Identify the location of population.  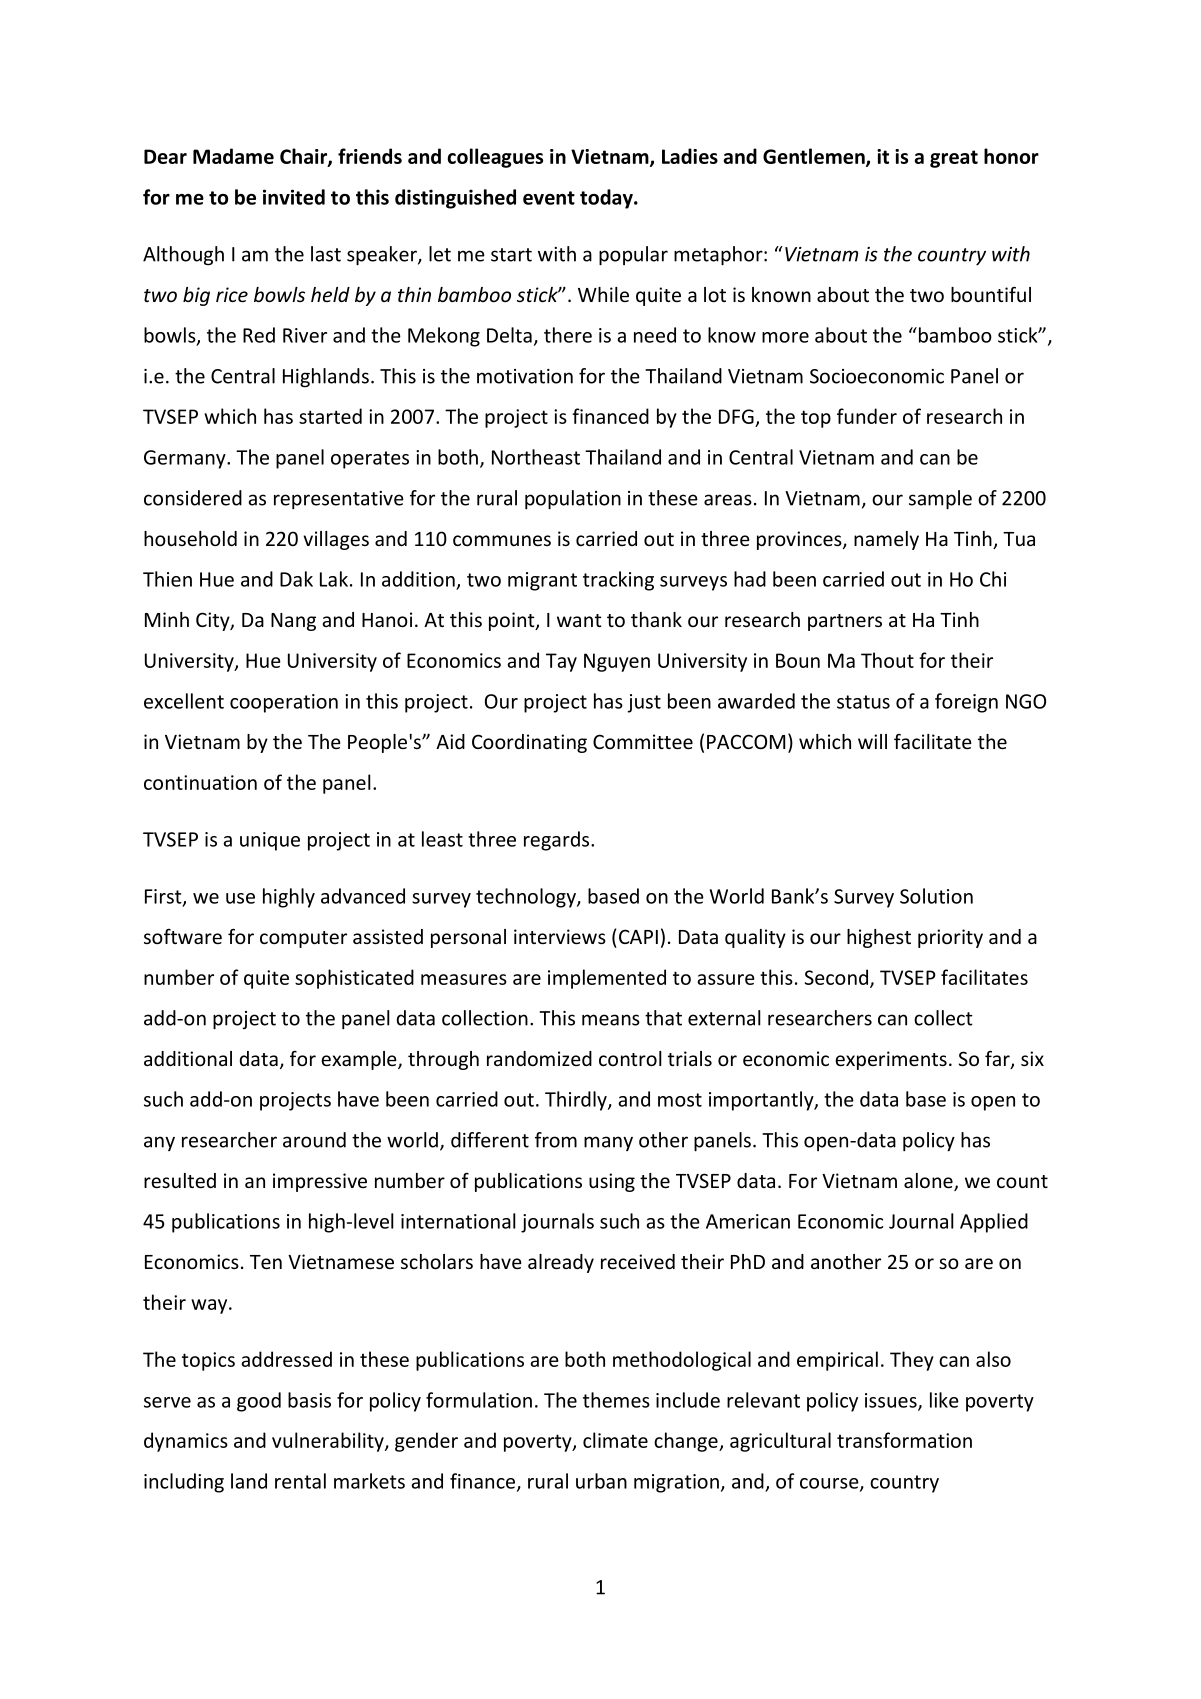
(573, 500).
